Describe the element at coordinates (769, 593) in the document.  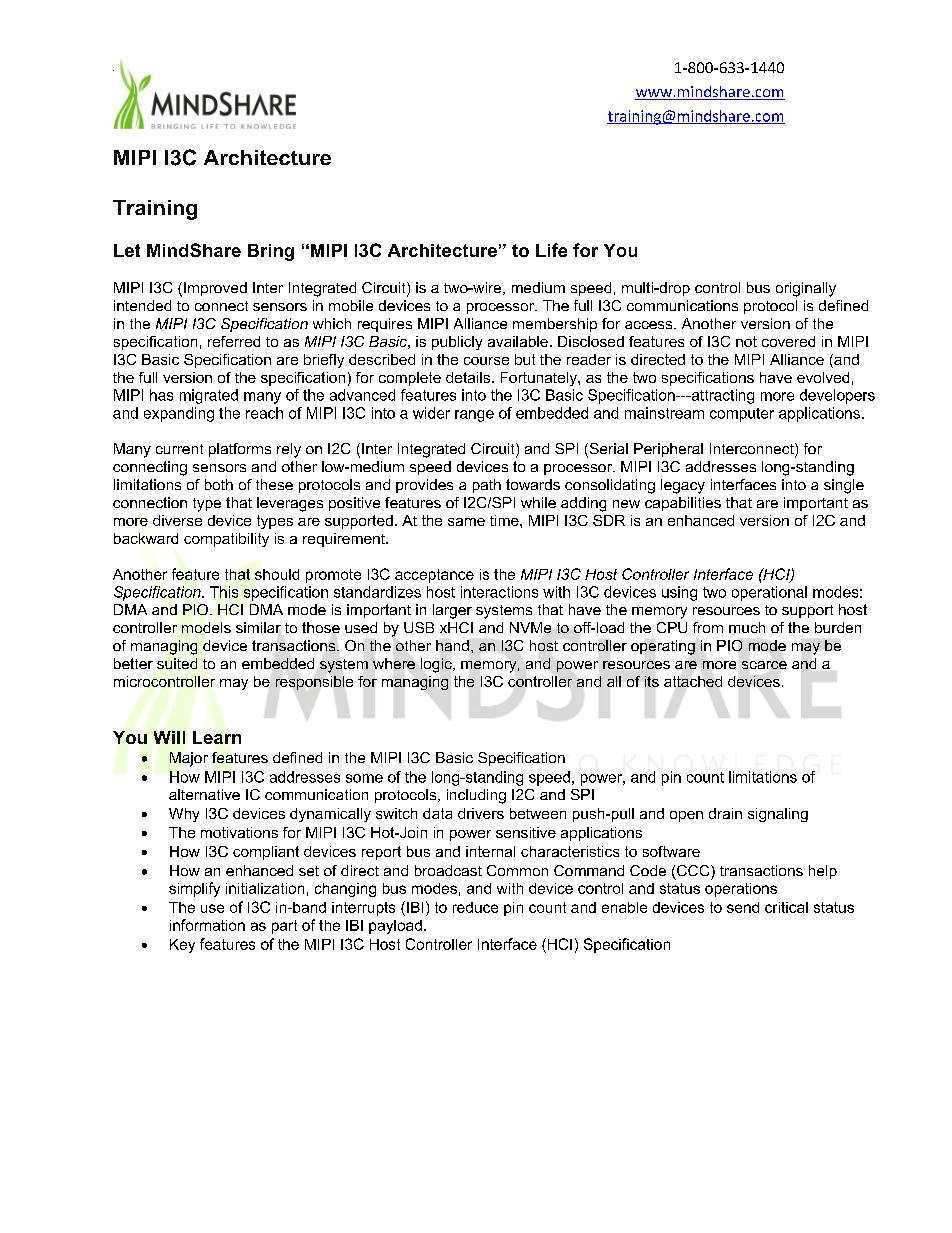
I see `operational` at that location.
